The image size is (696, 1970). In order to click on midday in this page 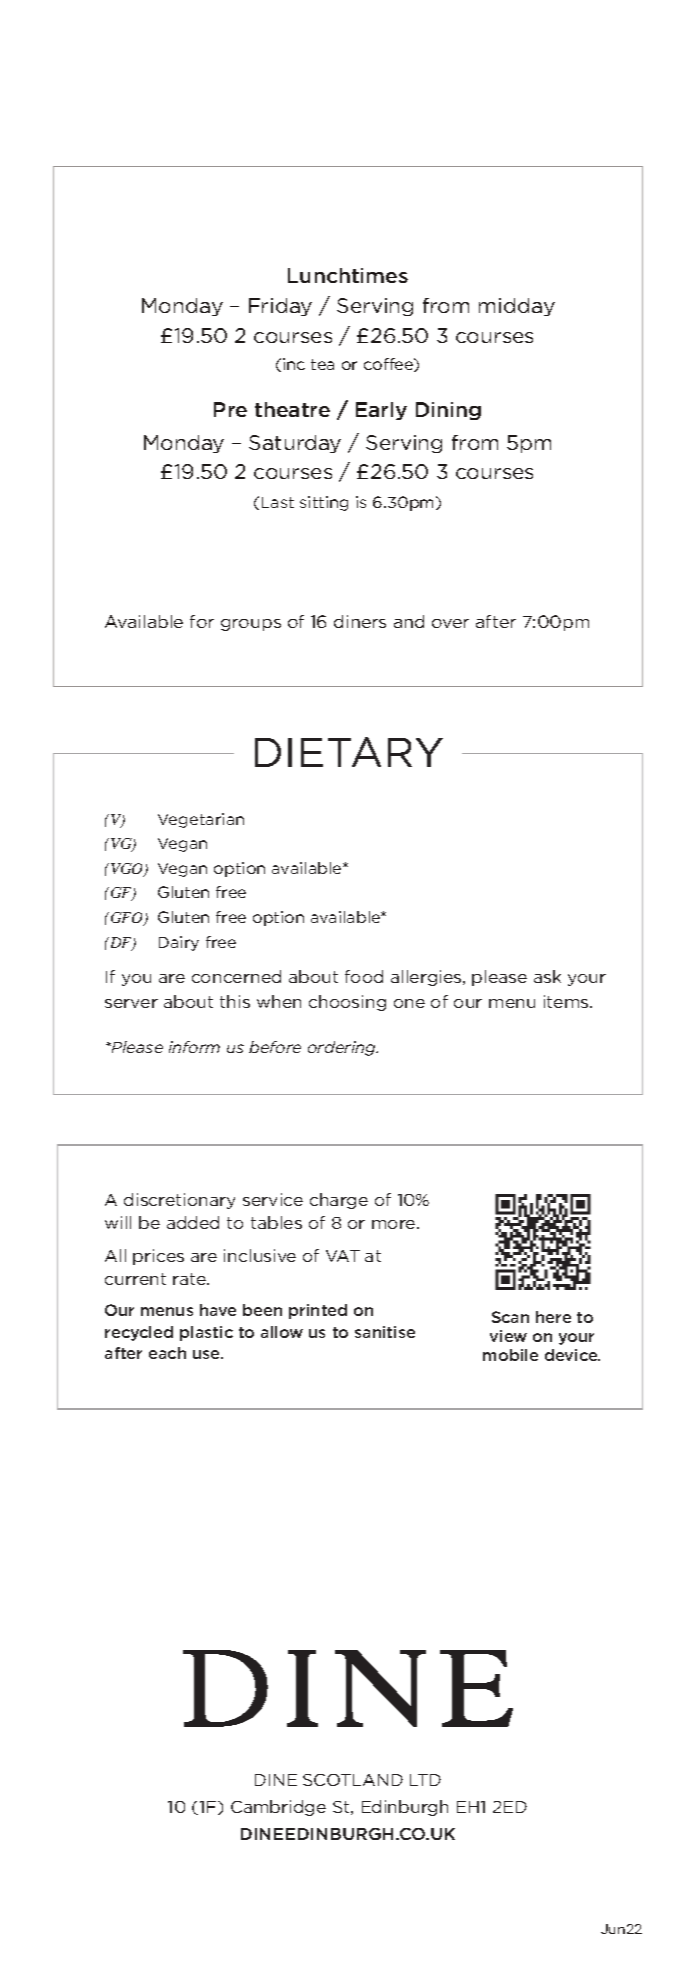, I will do `click(517, 307)`.
